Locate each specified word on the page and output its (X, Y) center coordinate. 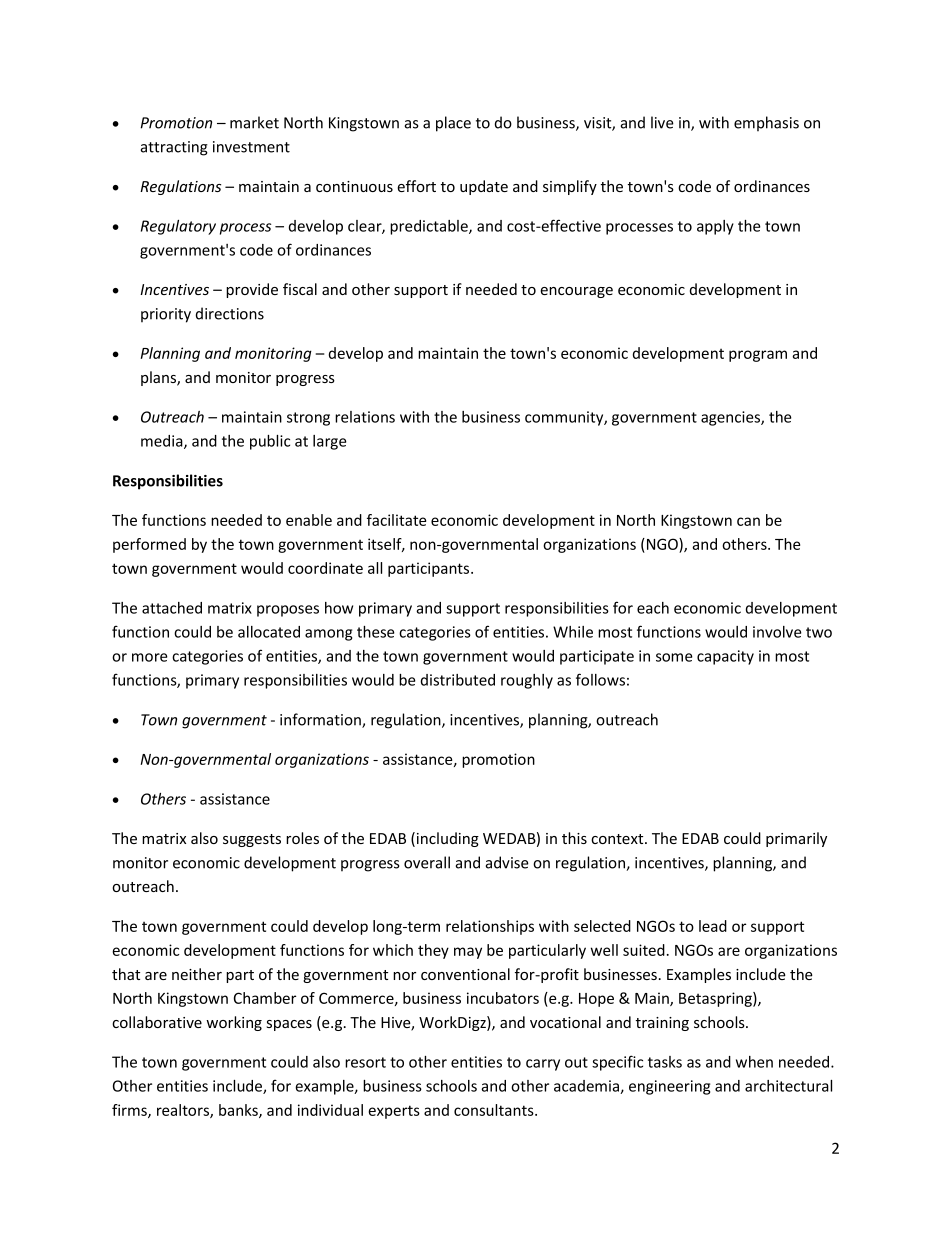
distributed (458, 680)
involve (777, 632)
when (754, 1062)
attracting (174, 148)
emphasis (766, 123)
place (453, 124)
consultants (495, 1110)
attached (172, 608)
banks (239, 1111)
